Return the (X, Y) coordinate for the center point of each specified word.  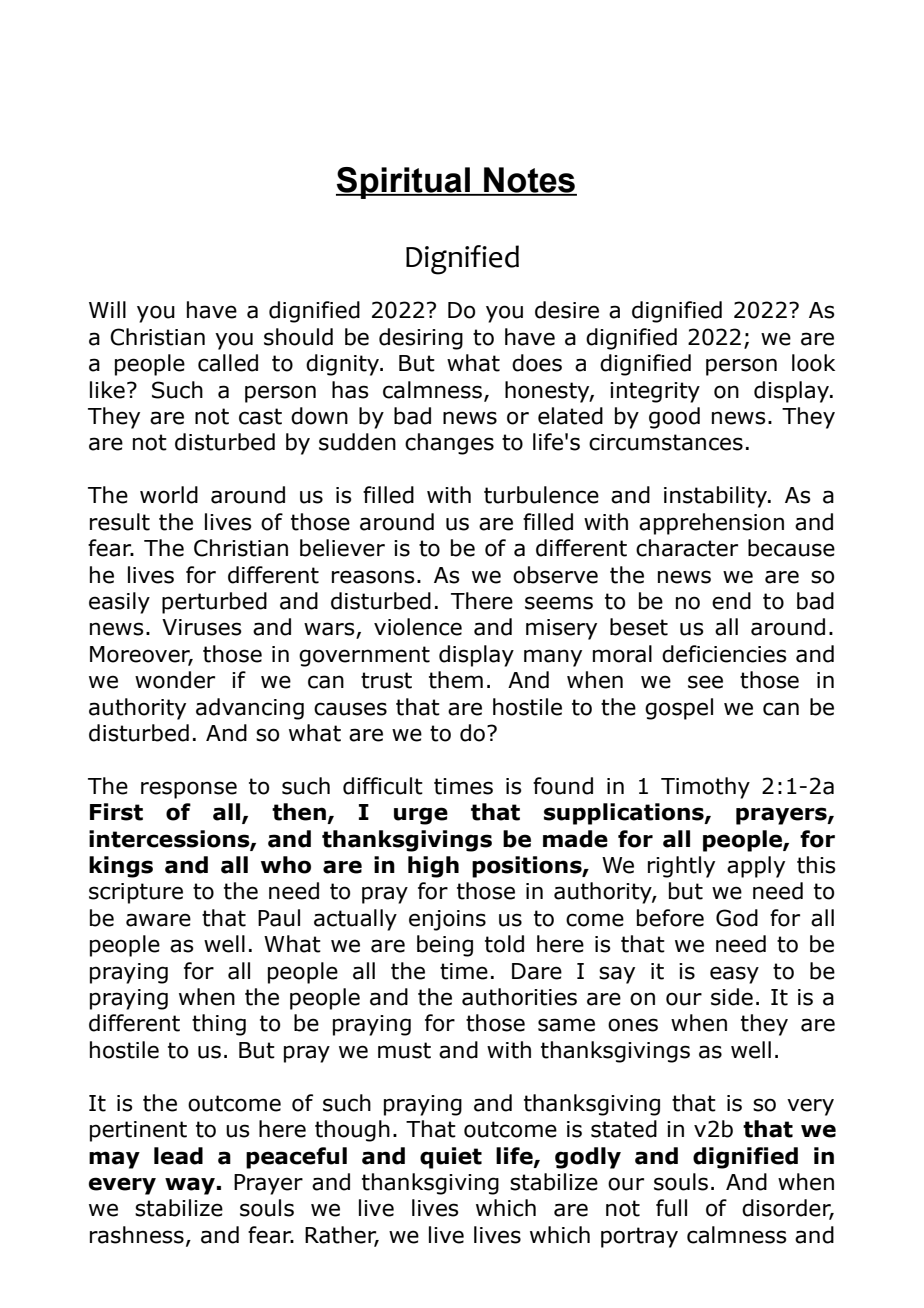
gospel (679, 709)
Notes (529, 181)
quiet (451, 1158)
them (456, 680)
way (190, 1186)
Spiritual (404, 183)
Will (107, 309)
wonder (175, 680)
